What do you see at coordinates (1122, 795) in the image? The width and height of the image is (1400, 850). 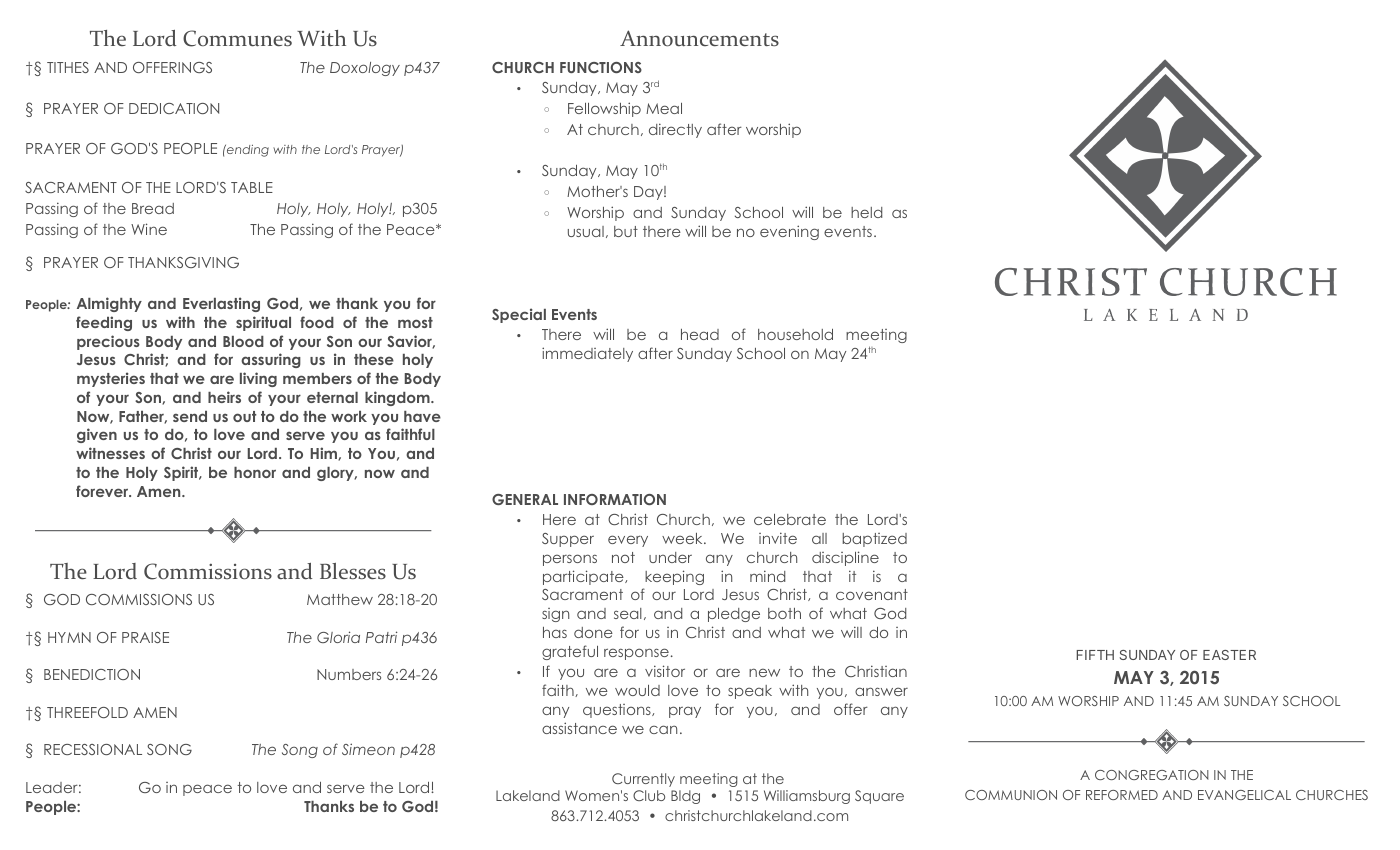 I see `REFORMED` at bounding box center [1122, 795].
